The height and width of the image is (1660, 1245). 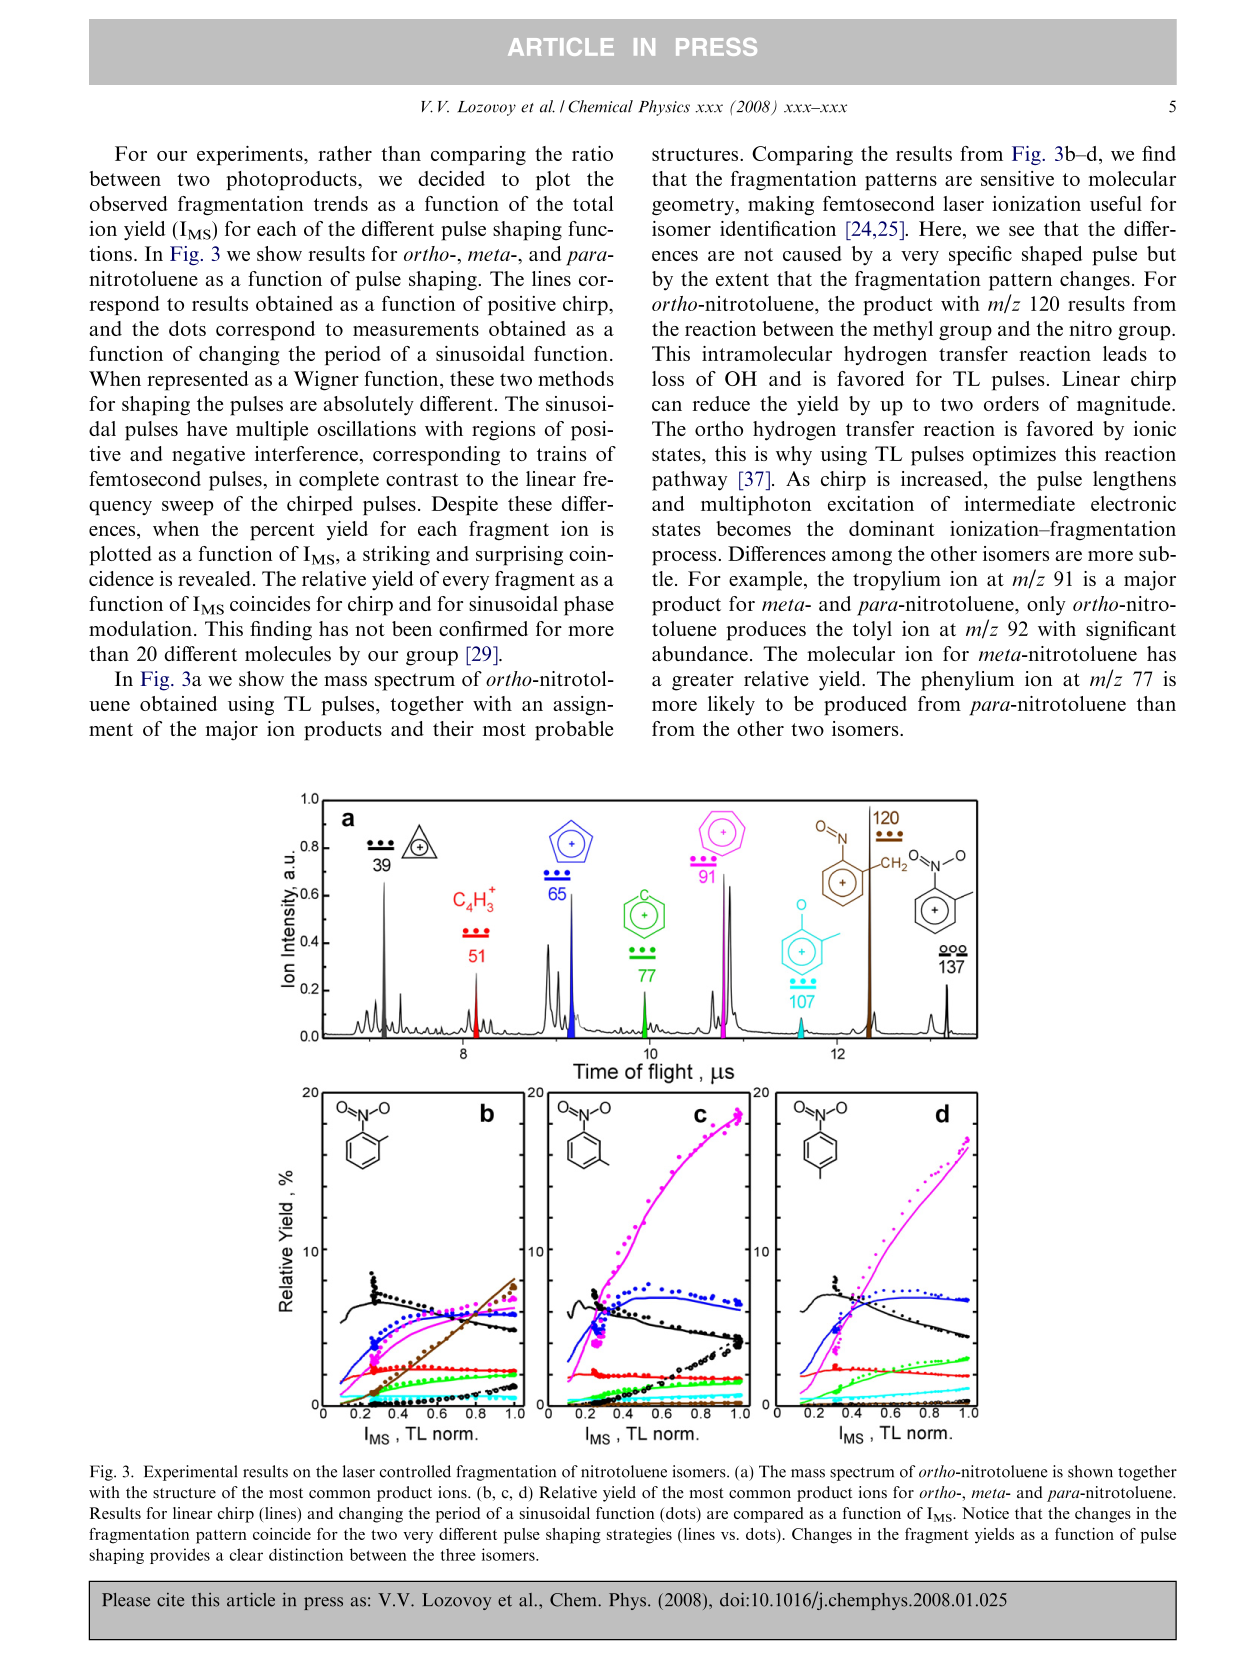 What do you see at coordinates (593, 203) in the image?
I see `total` at bounding box center [593, 203].
